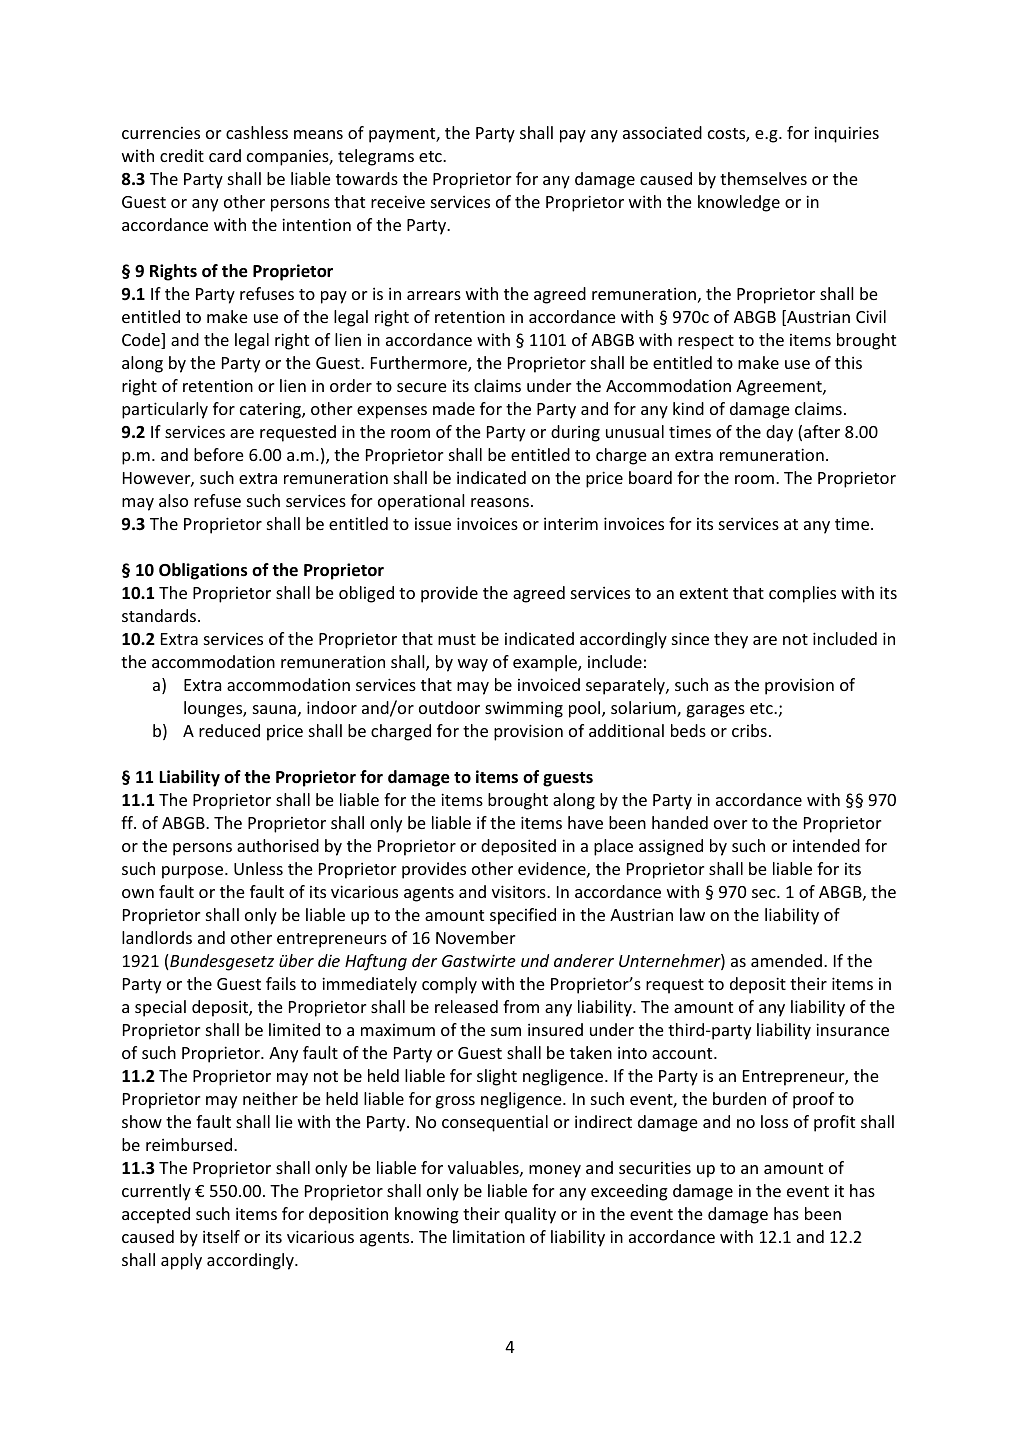  Describe the element at coordinates (221, 1236) in the image. I see `itself` at that location.
